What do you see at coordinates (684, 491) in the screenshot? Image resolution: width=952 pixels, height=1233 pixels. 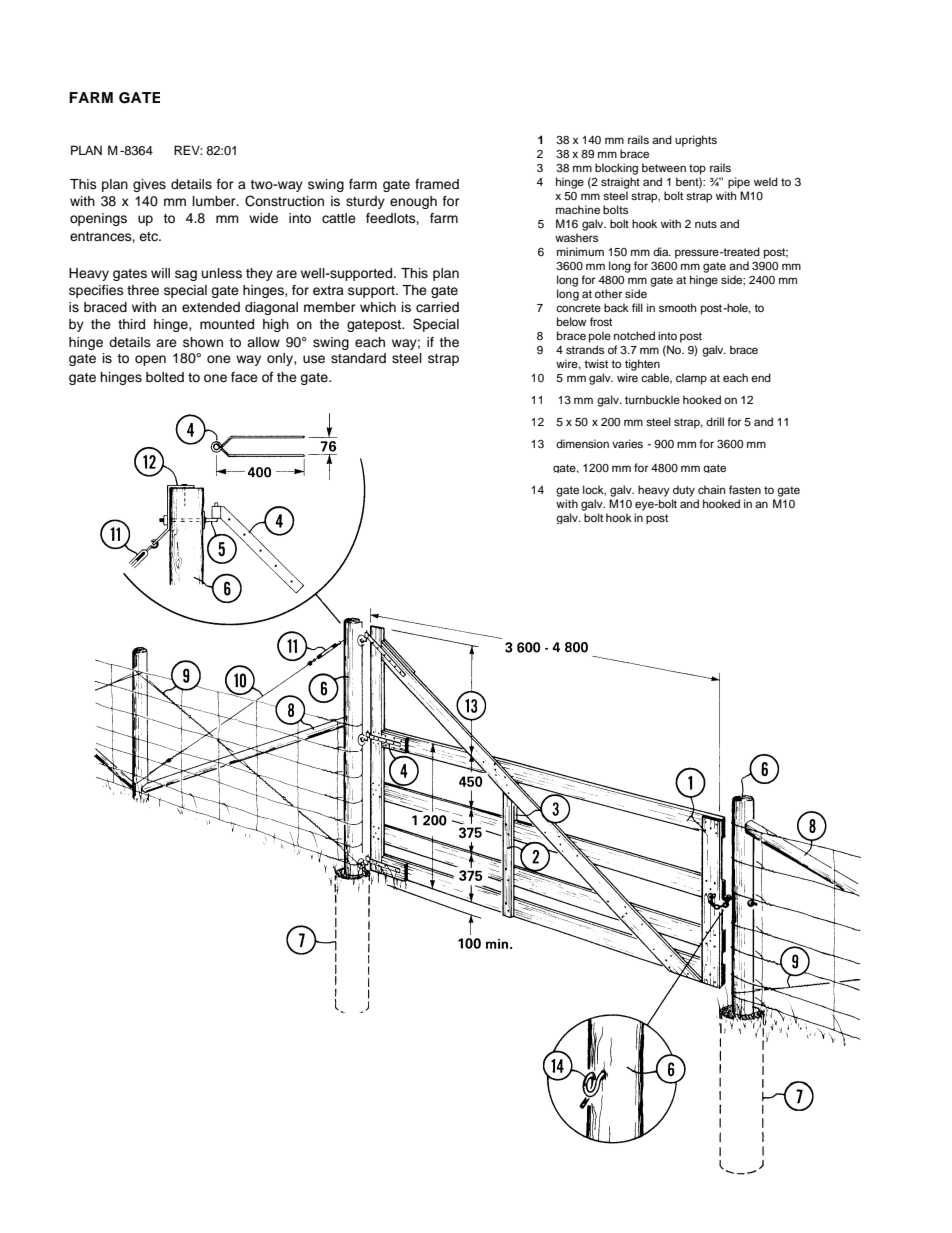 I see `duty` at bounding box center [684, 491].
